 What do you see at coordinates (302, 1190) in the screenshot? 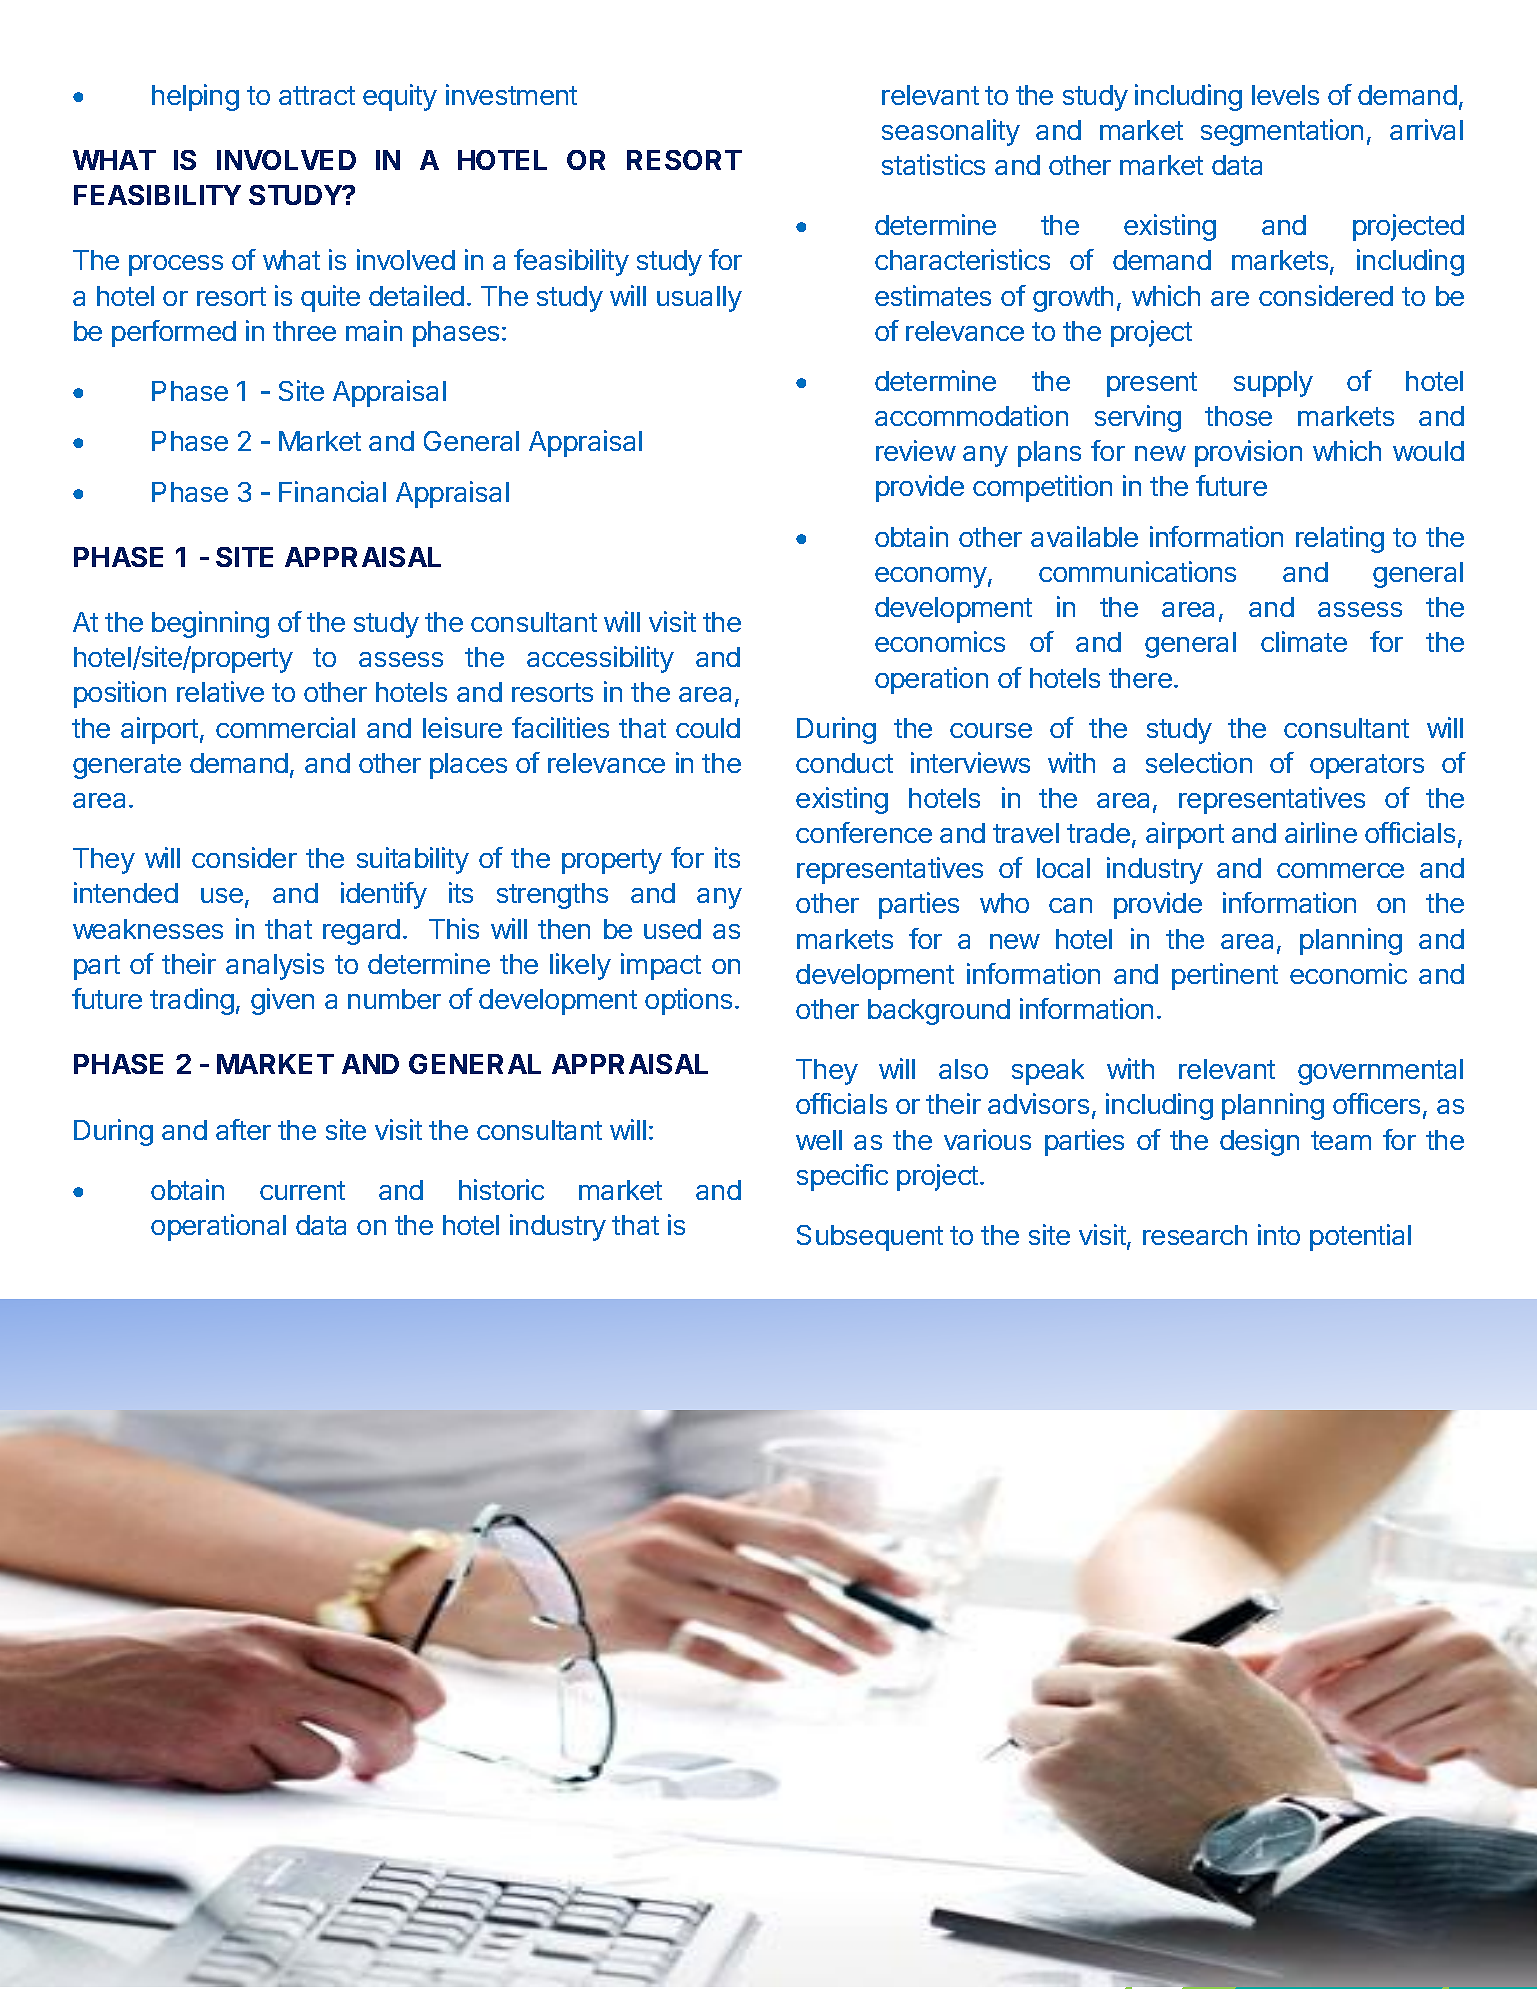
I see `current` at bounding box center [302, 1190].
